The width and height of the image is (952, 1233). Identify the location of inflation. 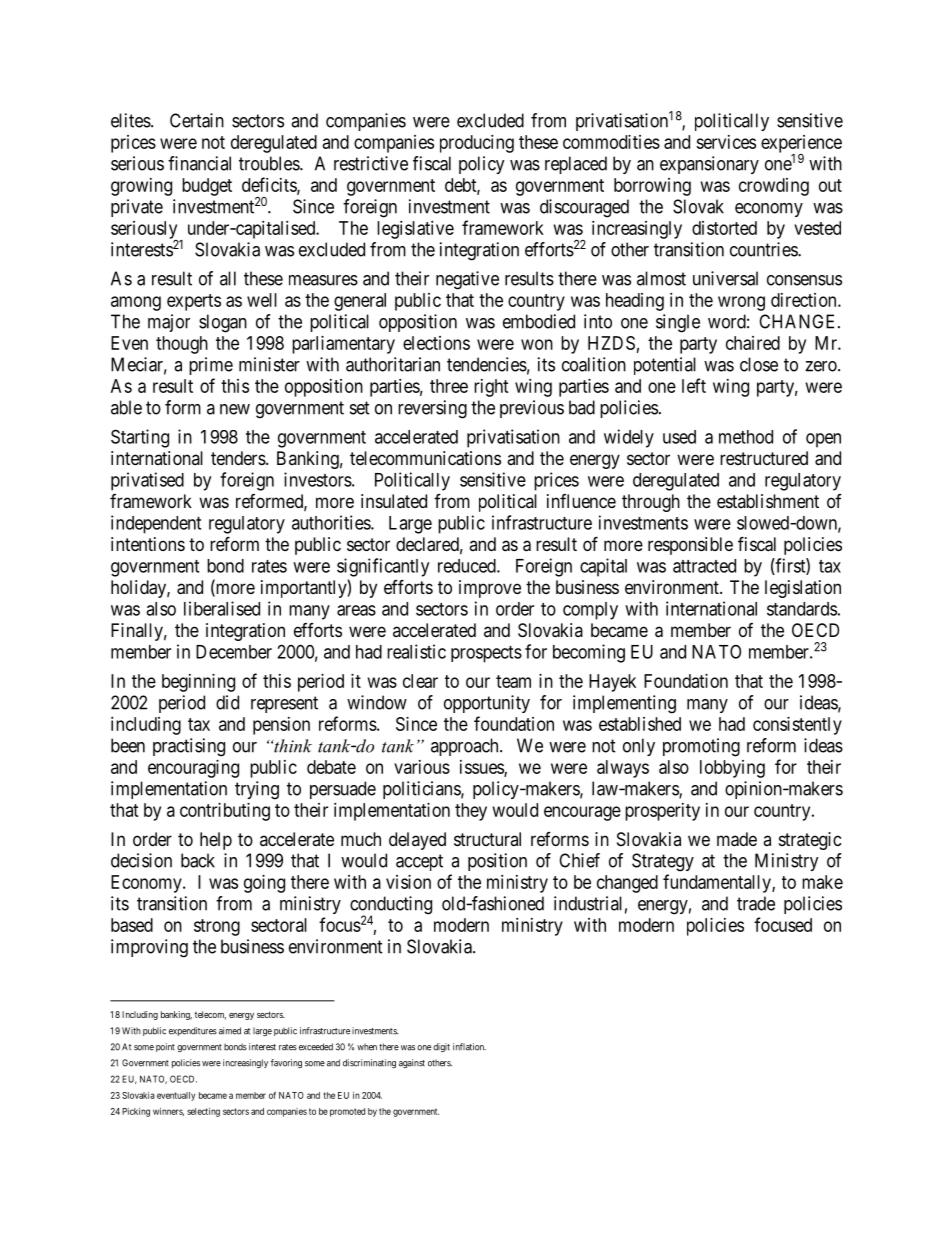
(469, 1047).
